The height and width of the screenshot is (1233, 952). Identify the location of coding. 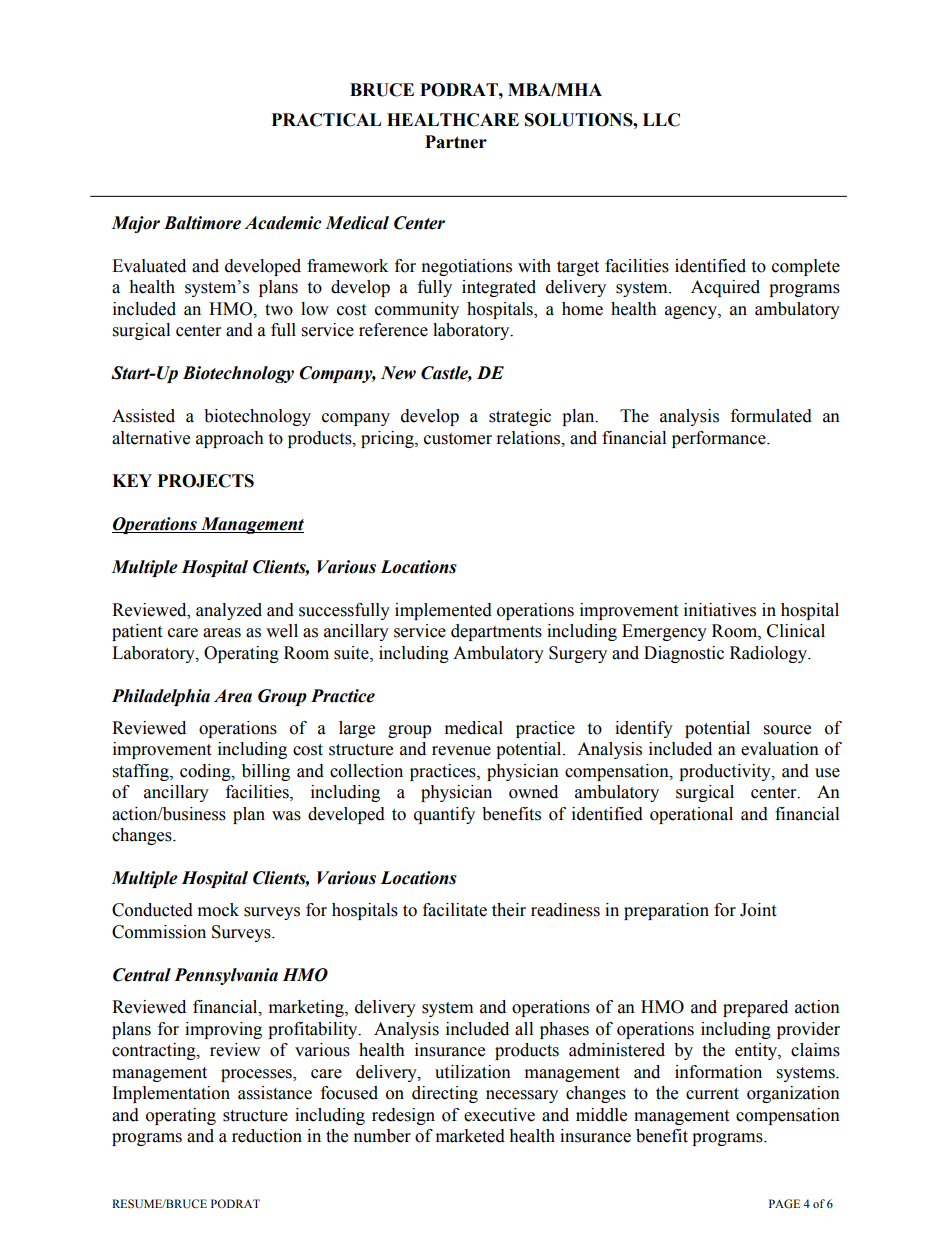
(206, 772).
